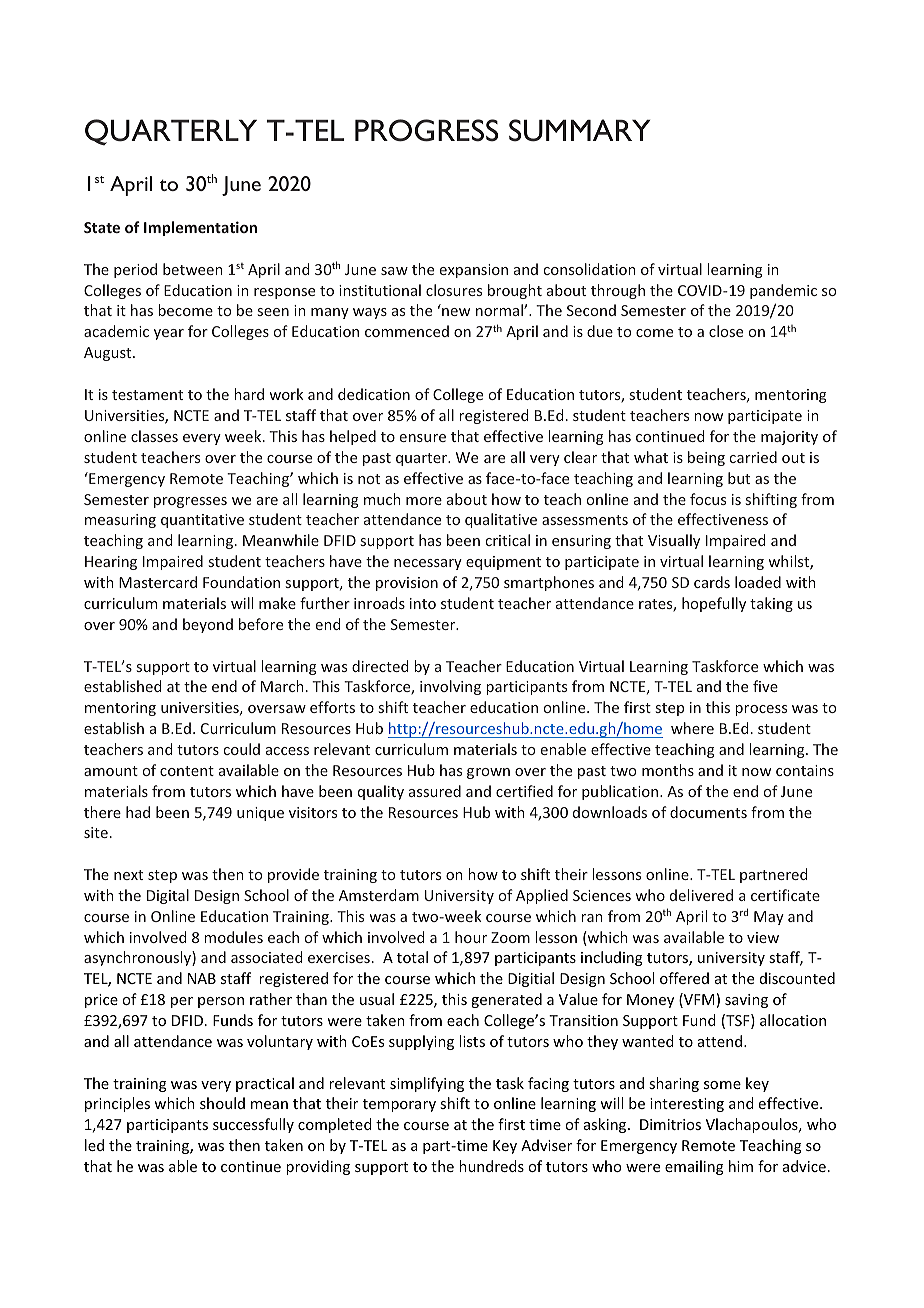 The width and height of the document is (924, 1308). Describe the element at coordinates (222, 1103) in the document. I see `should` at that location.
